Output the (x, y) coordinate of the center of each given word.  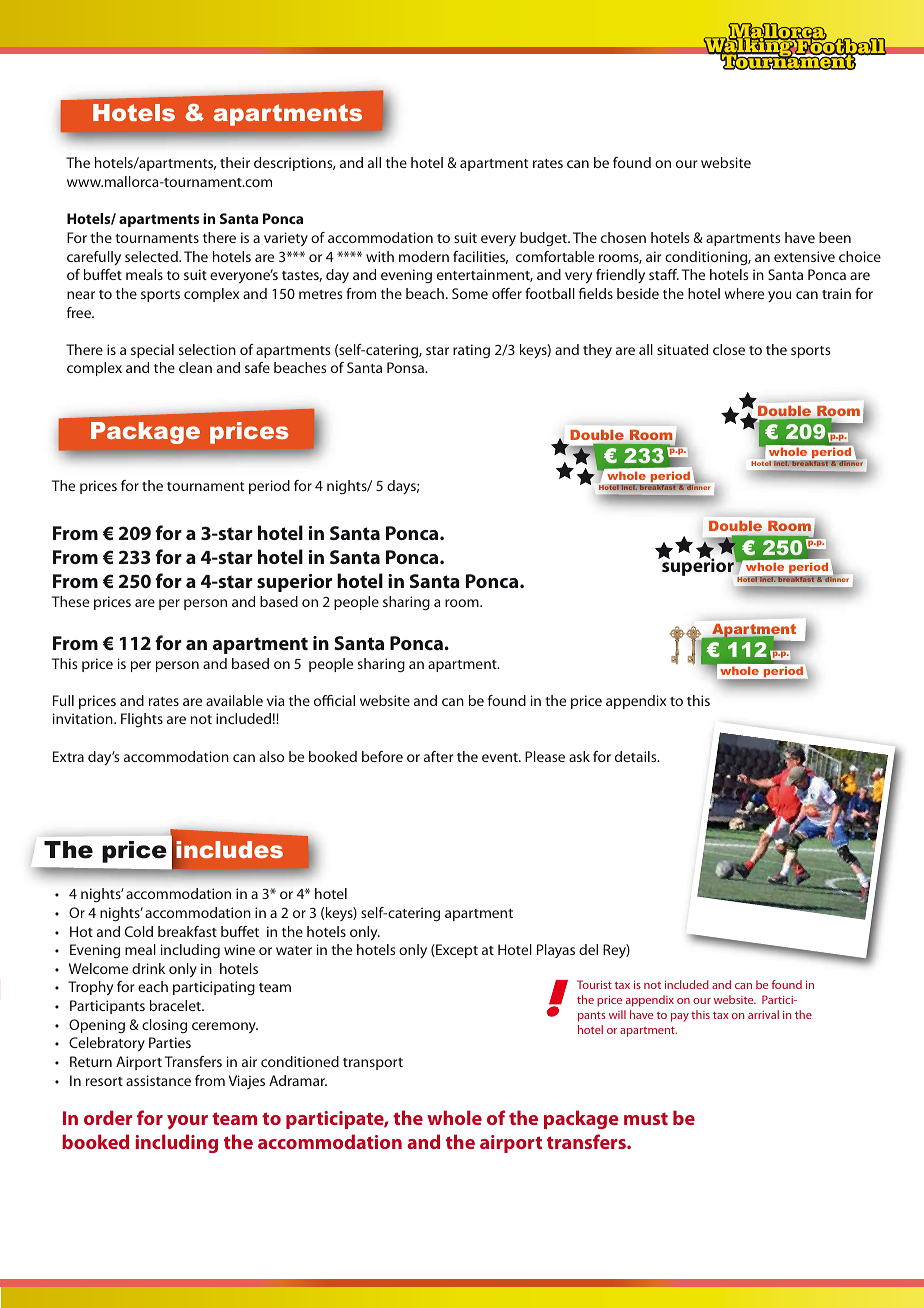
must (646, 1118)
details (637, 756)
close (729, 349)
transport (373, 1064)
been (835, 237)
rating (471, 351)
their (235, 162)
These (70, 601)
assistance (158, 1080)
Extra (68, 756)
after (439, 756)
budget (544, 239)
